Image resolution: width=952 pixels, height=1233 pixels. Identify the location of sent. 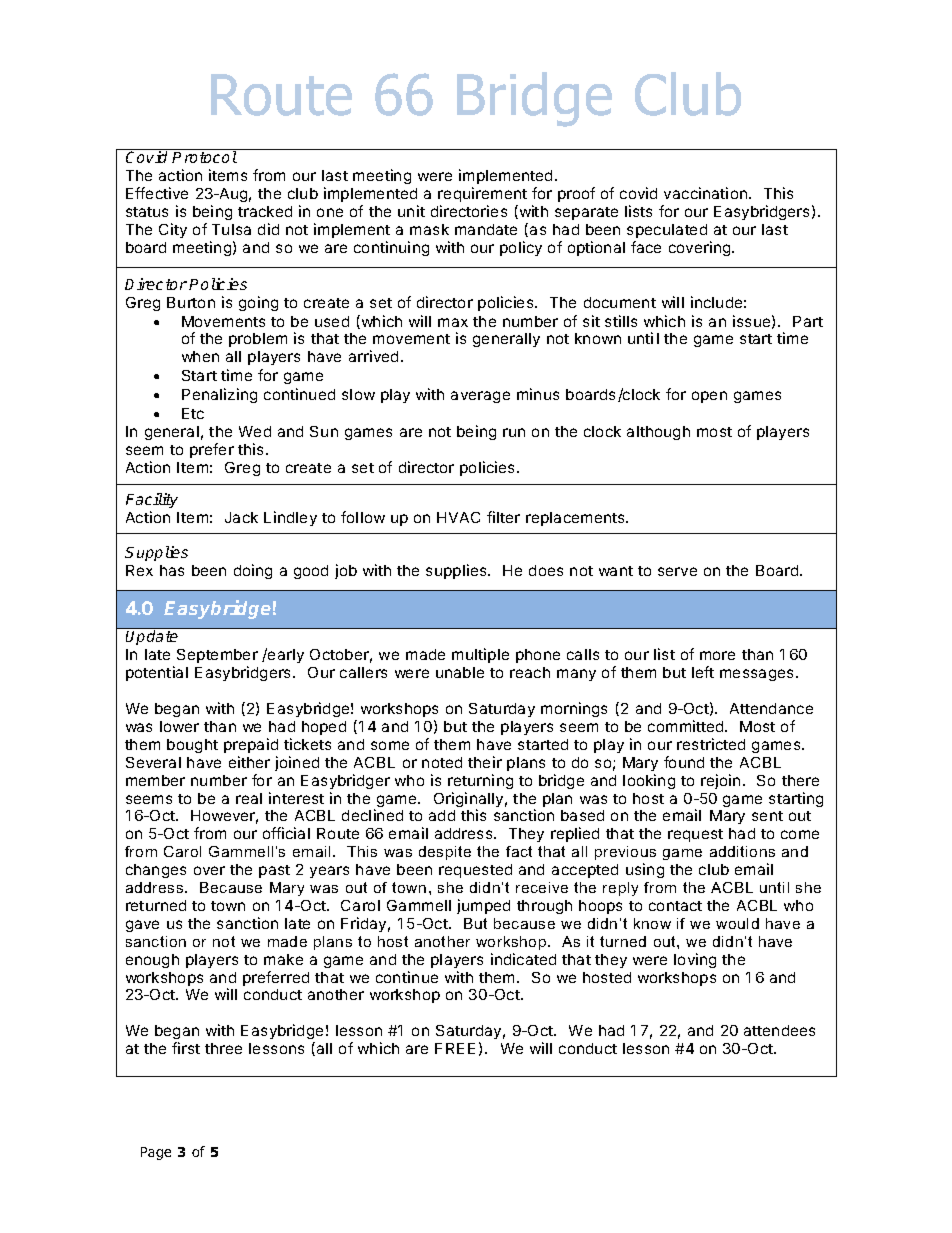
(767, 816).
